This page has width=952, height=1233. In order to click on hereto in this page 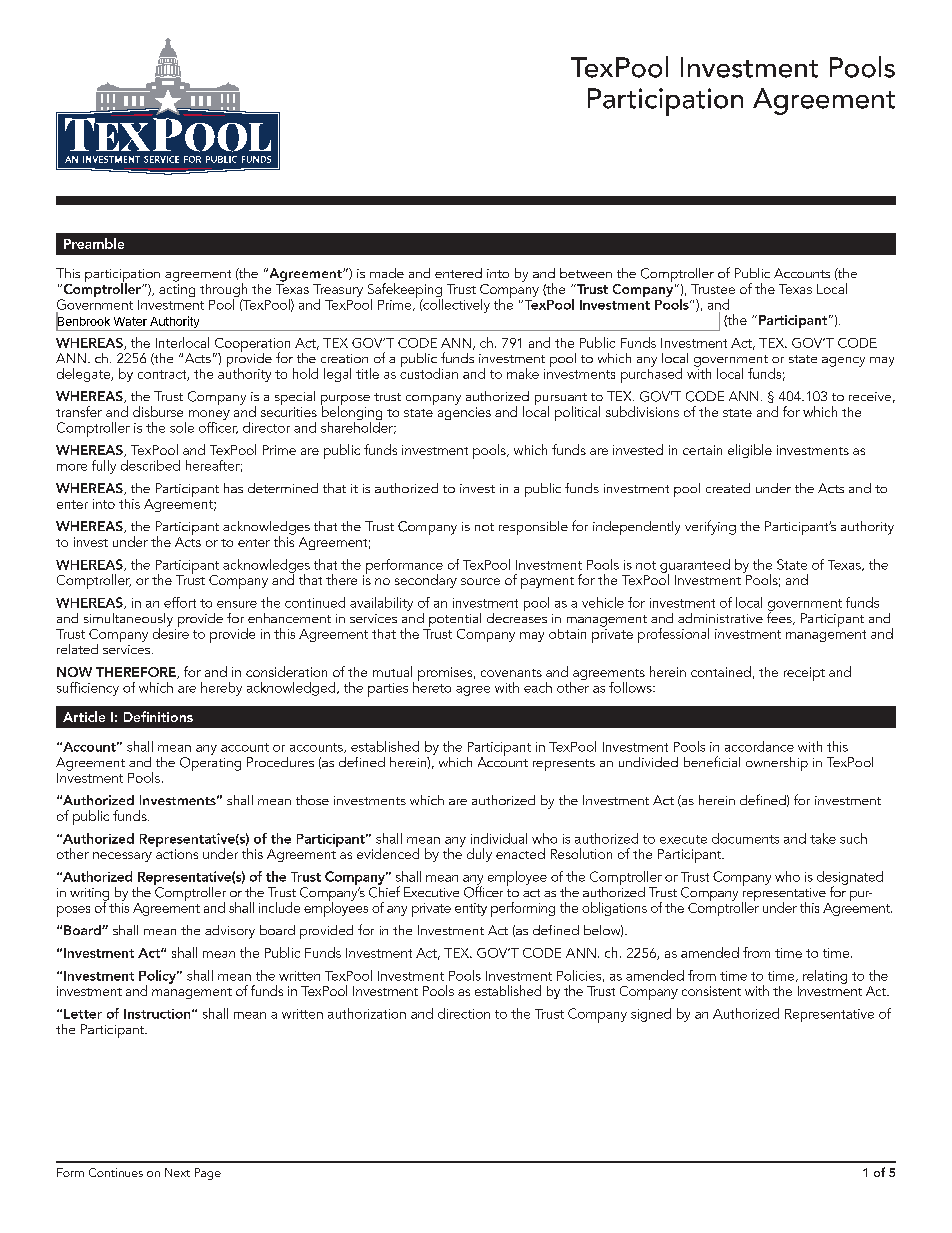, I will do `click(432, 686)`.
